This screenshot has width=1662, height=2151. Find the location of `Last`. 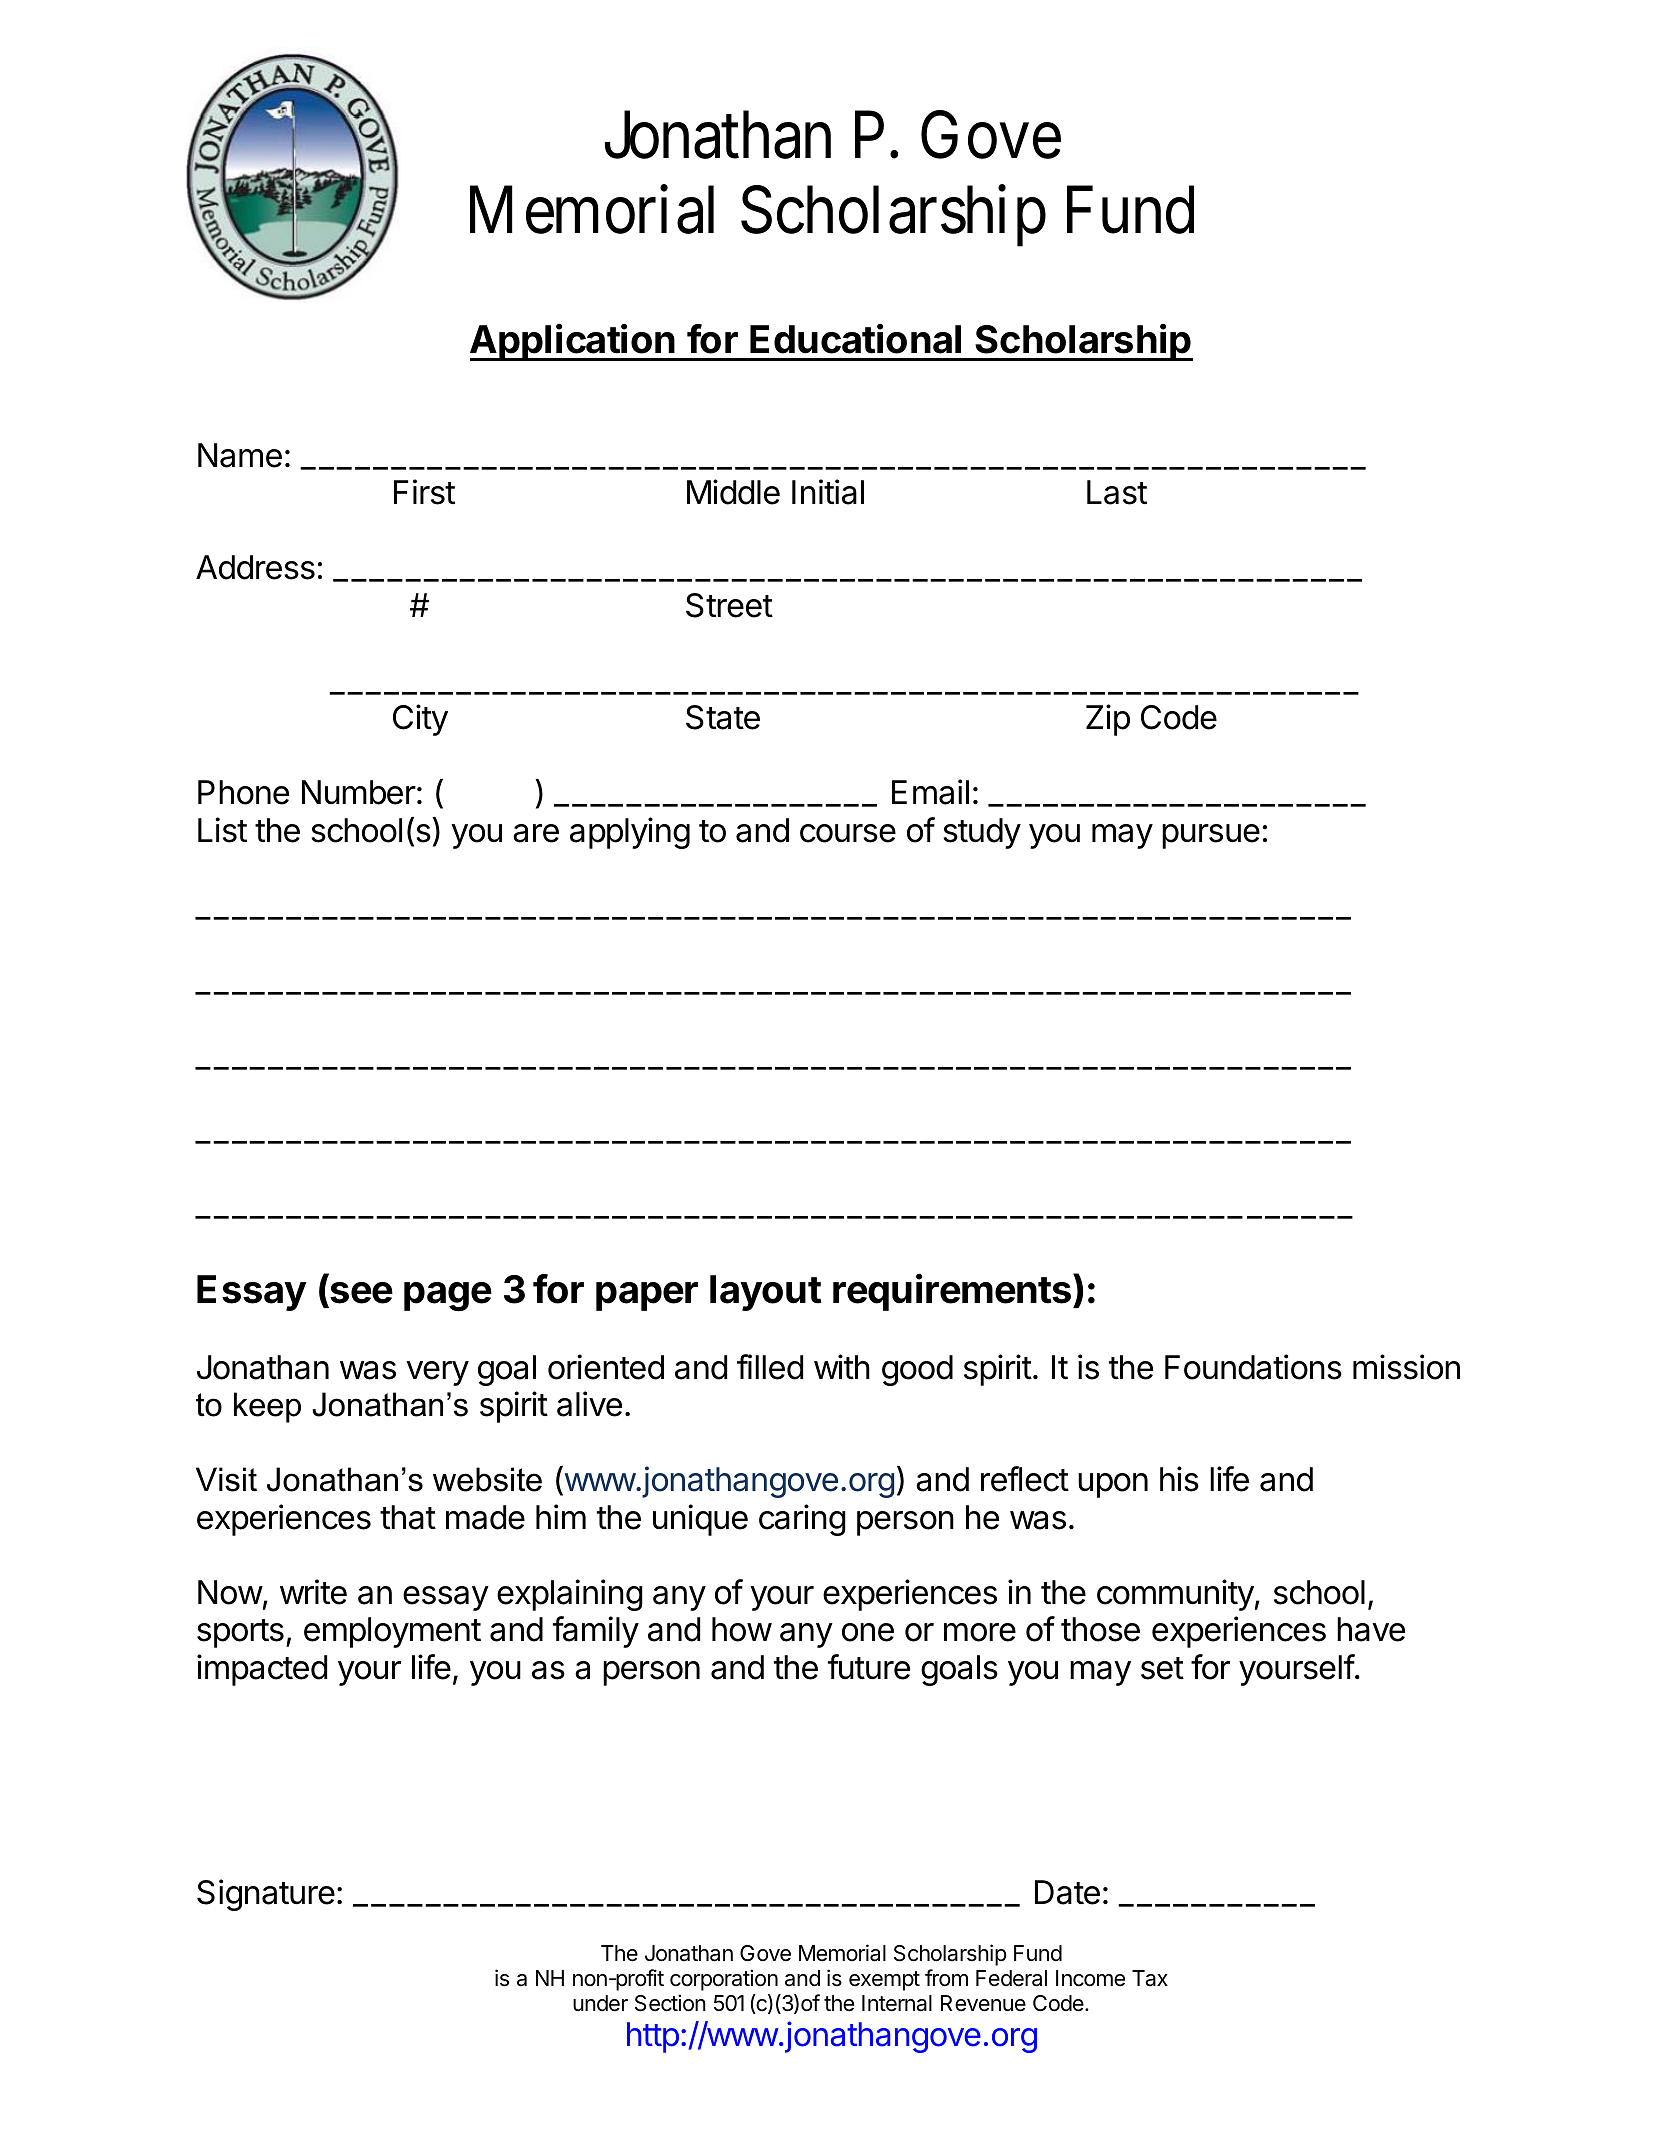

Last is located at coordinates (1117, 492).
